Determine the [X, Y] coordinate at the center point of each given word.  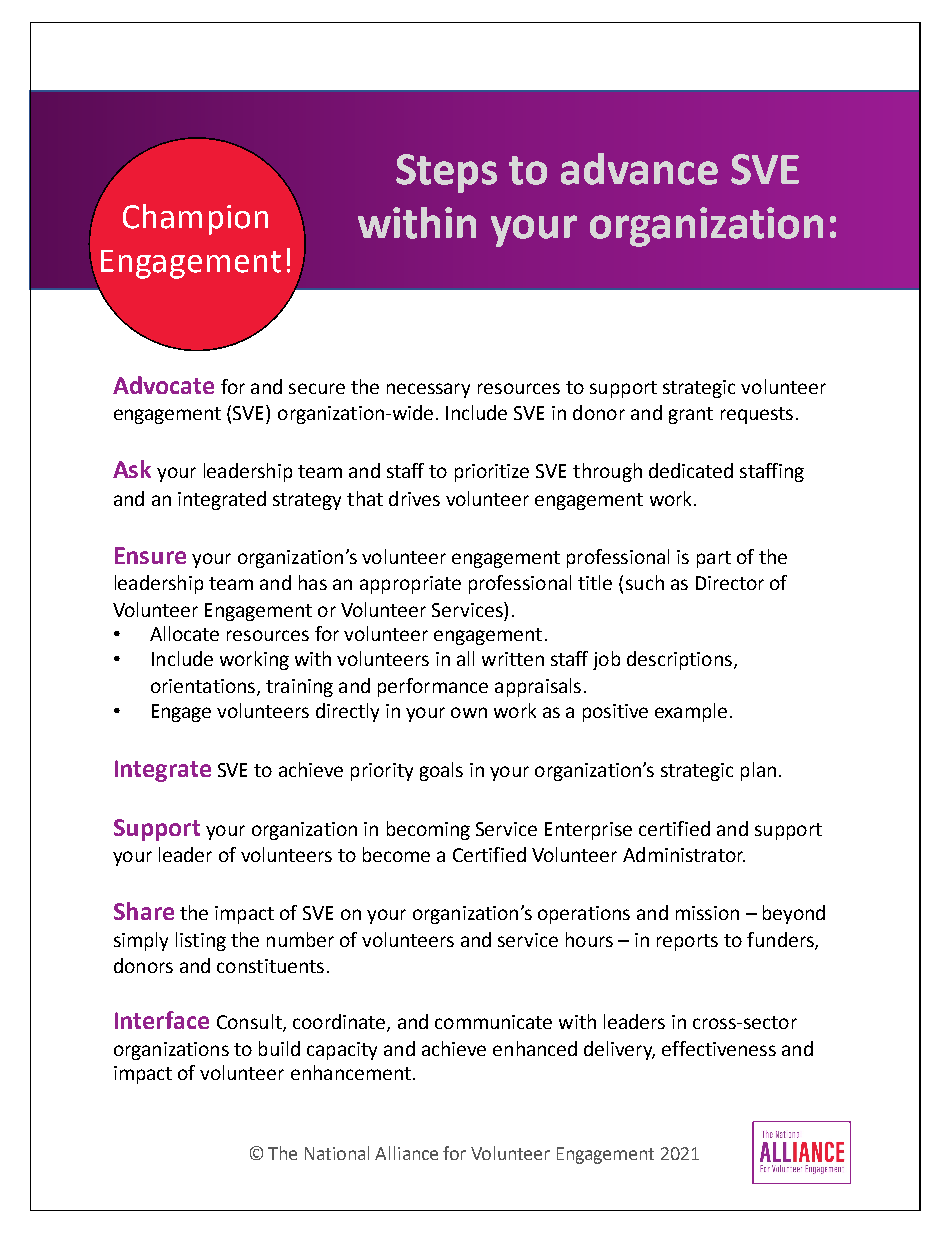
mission [707, 913]
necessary [428, 390]
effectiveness [719, 1048]
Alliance [406, 1153]
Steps [446, 173]
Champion [195, 219]
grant [691, 415]
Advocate [163, 385]
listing [201, 941]
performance [433, 687]
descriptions [679, 660]
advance [639, 169]
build [279, 1048]
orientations [204, 687]
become [396, 854]
